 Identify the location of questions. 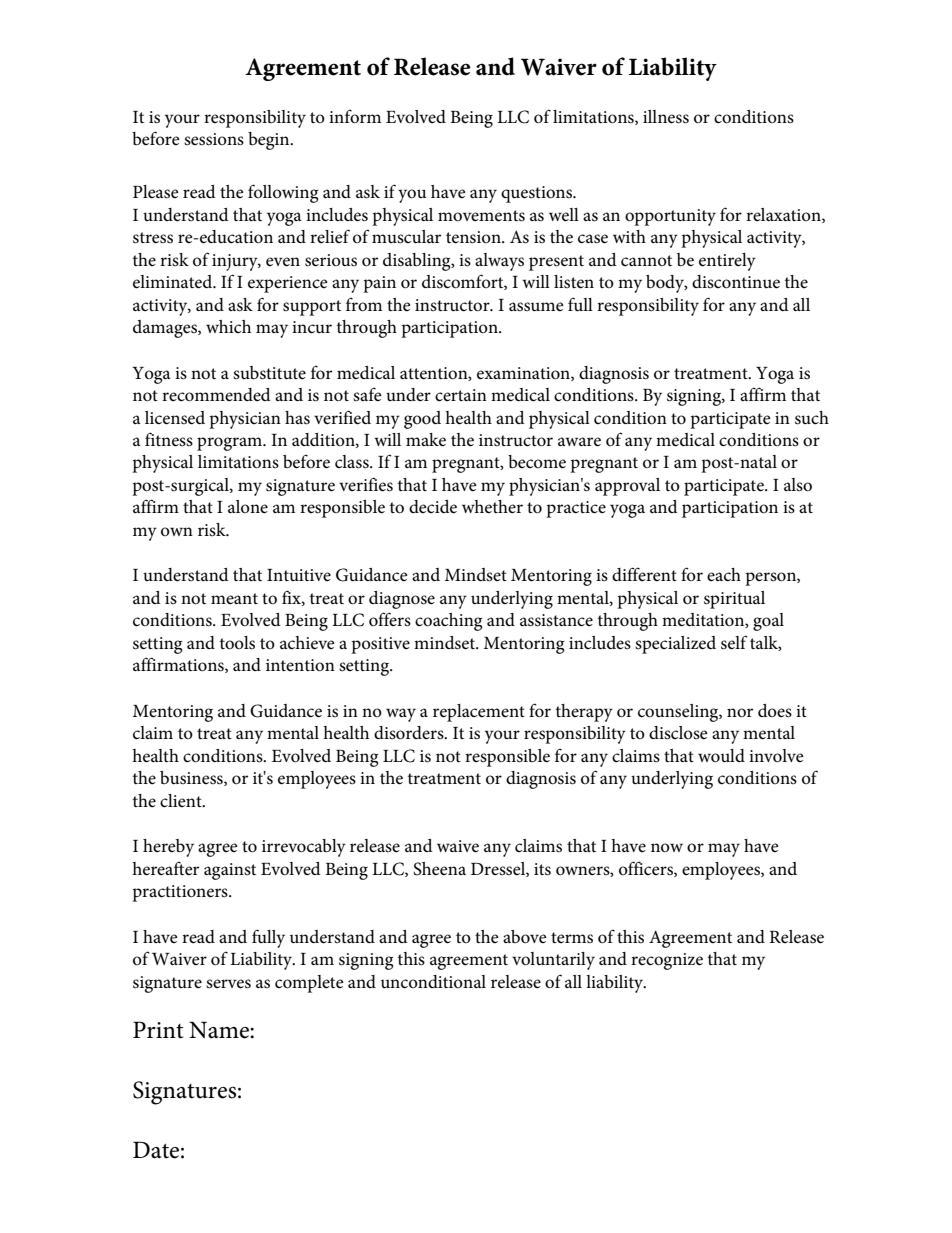
(537, 194).
